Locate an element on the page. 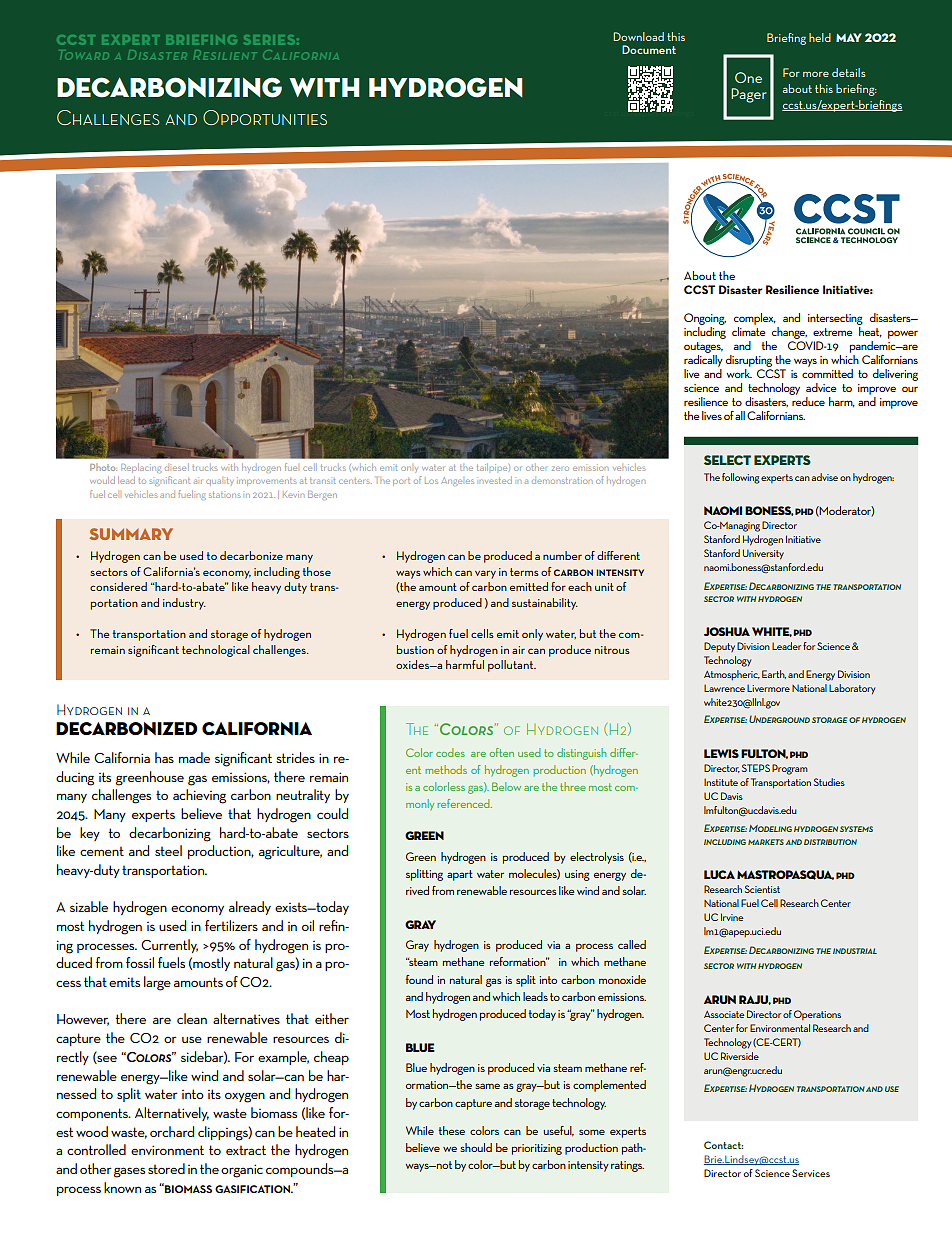  details is located at coordinates (849, 72).
